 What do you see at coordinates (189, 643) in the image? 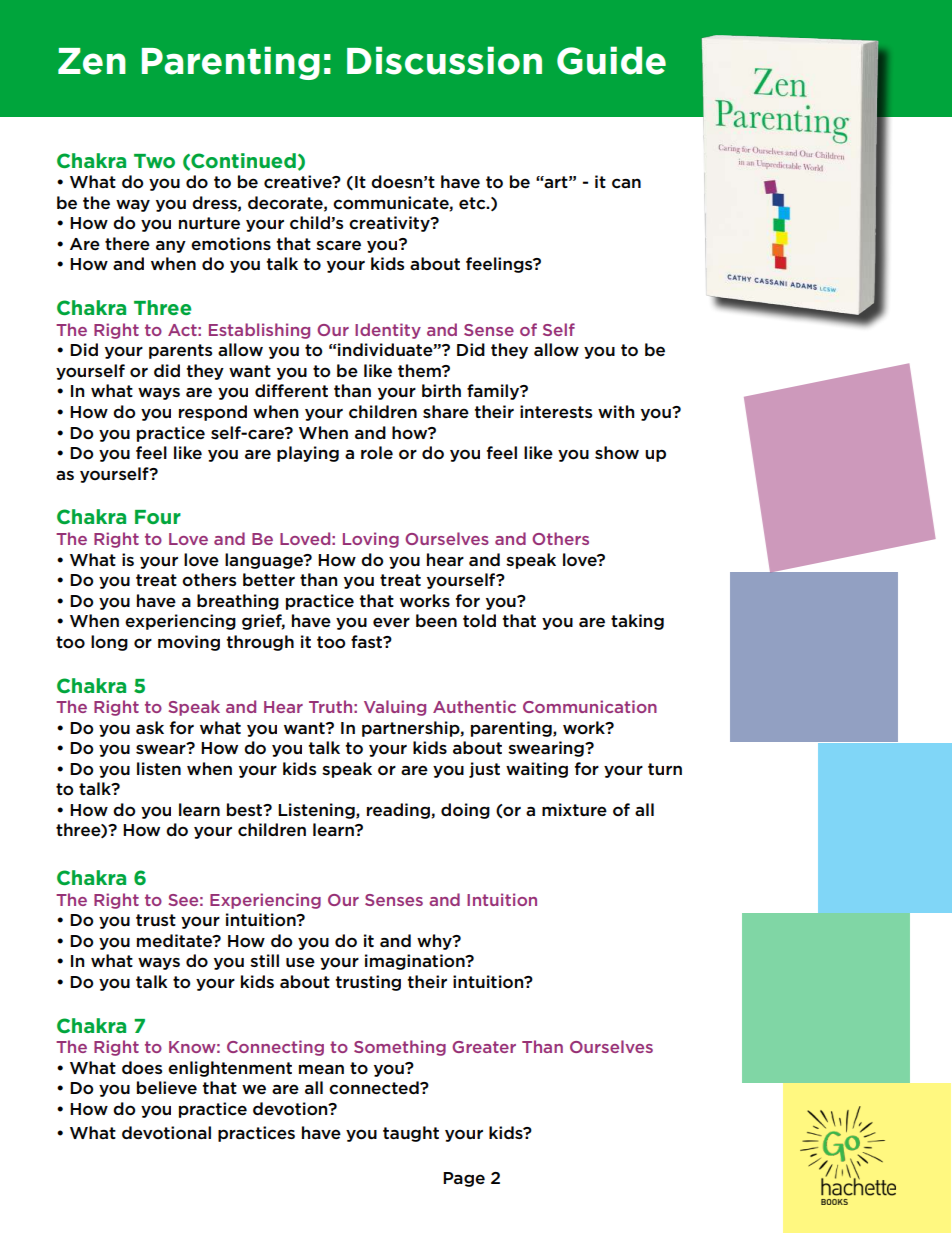
I see `moving` at bounding box center [189, 643].
